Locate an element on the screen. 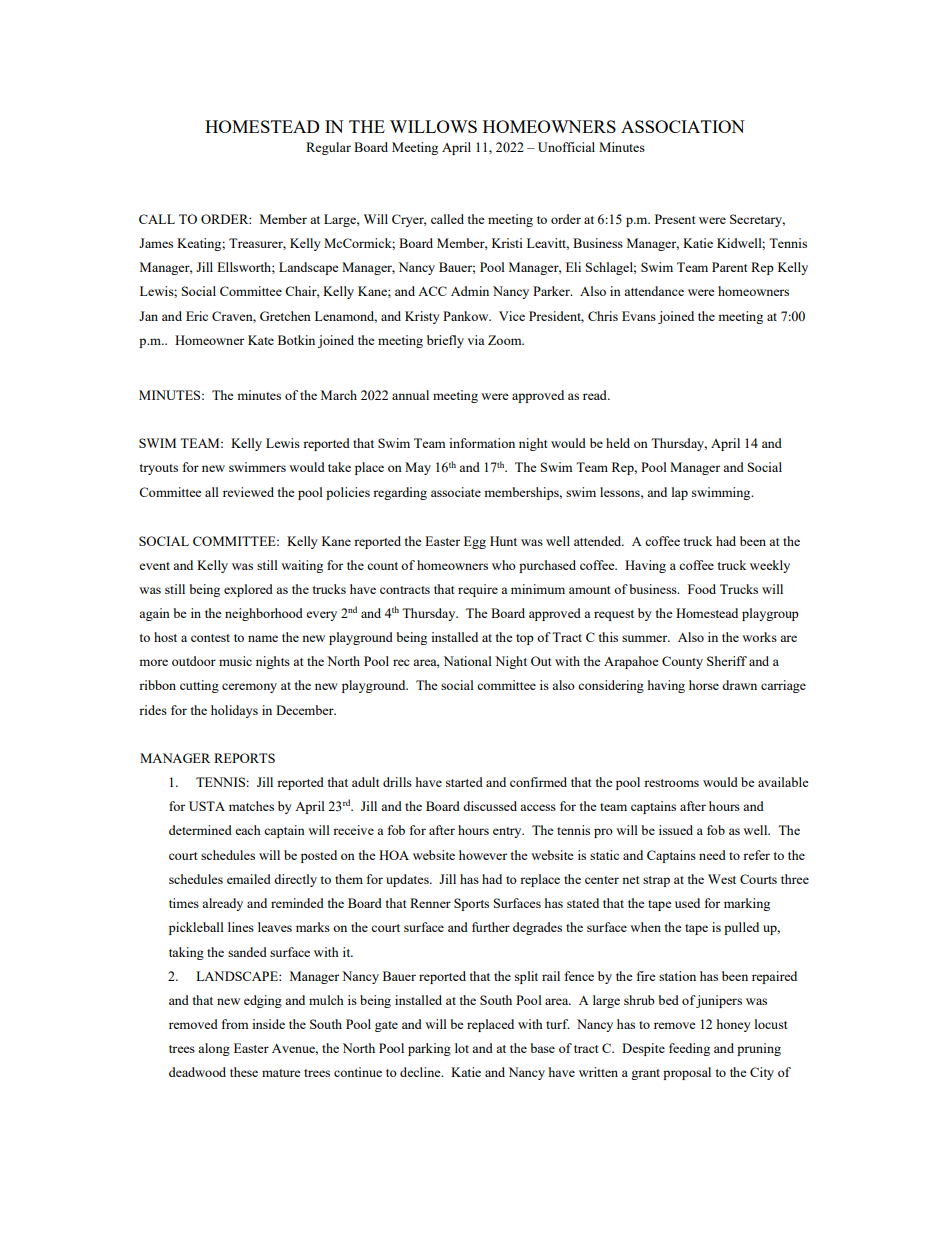  require is located at coordinates (478, 590).
